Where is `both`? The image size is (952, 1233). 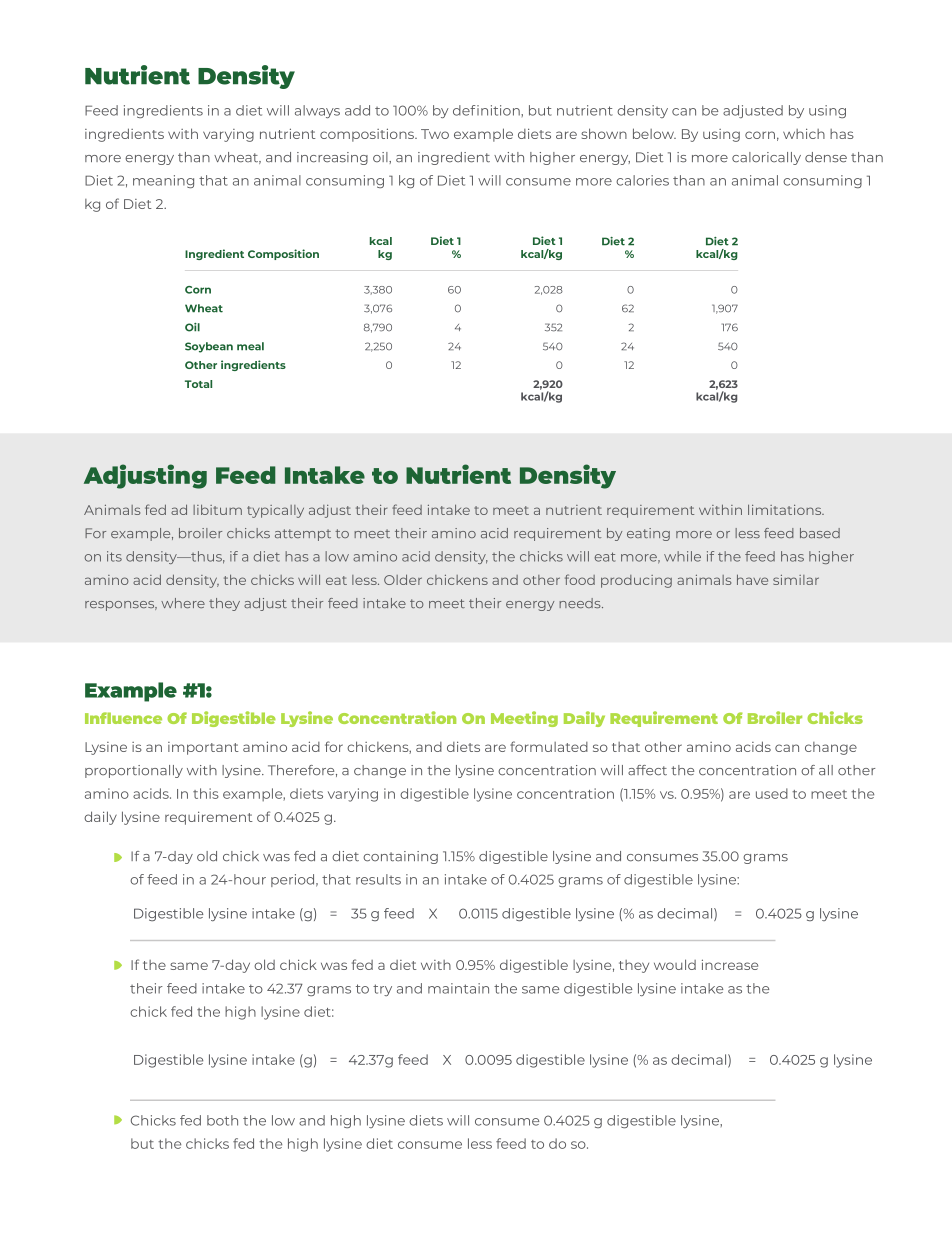 both is located at coordinates (222, 1120).
